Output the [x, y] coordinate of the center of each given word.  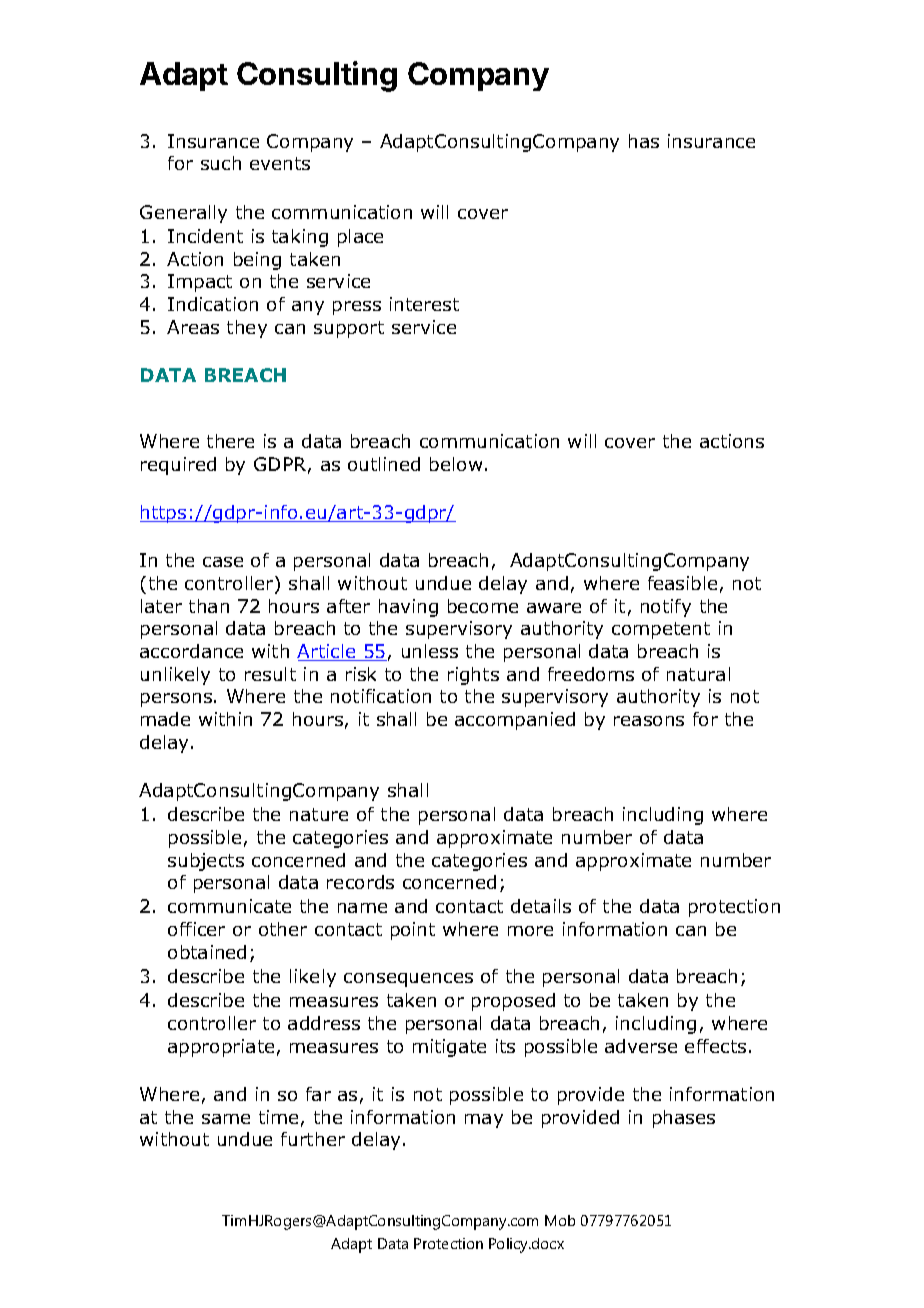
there [230, 441]
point [413, 931]
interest [424, 304]
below [456, 464]
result [270, 674]
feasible [682, 583]
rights [473, 676]
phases [684, 1119]
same [226, 1119]
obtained [207, 952]
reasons [649, 721]
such [221, 163]
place [360, 238]
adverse [641, 1046]
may [484, 1121]
